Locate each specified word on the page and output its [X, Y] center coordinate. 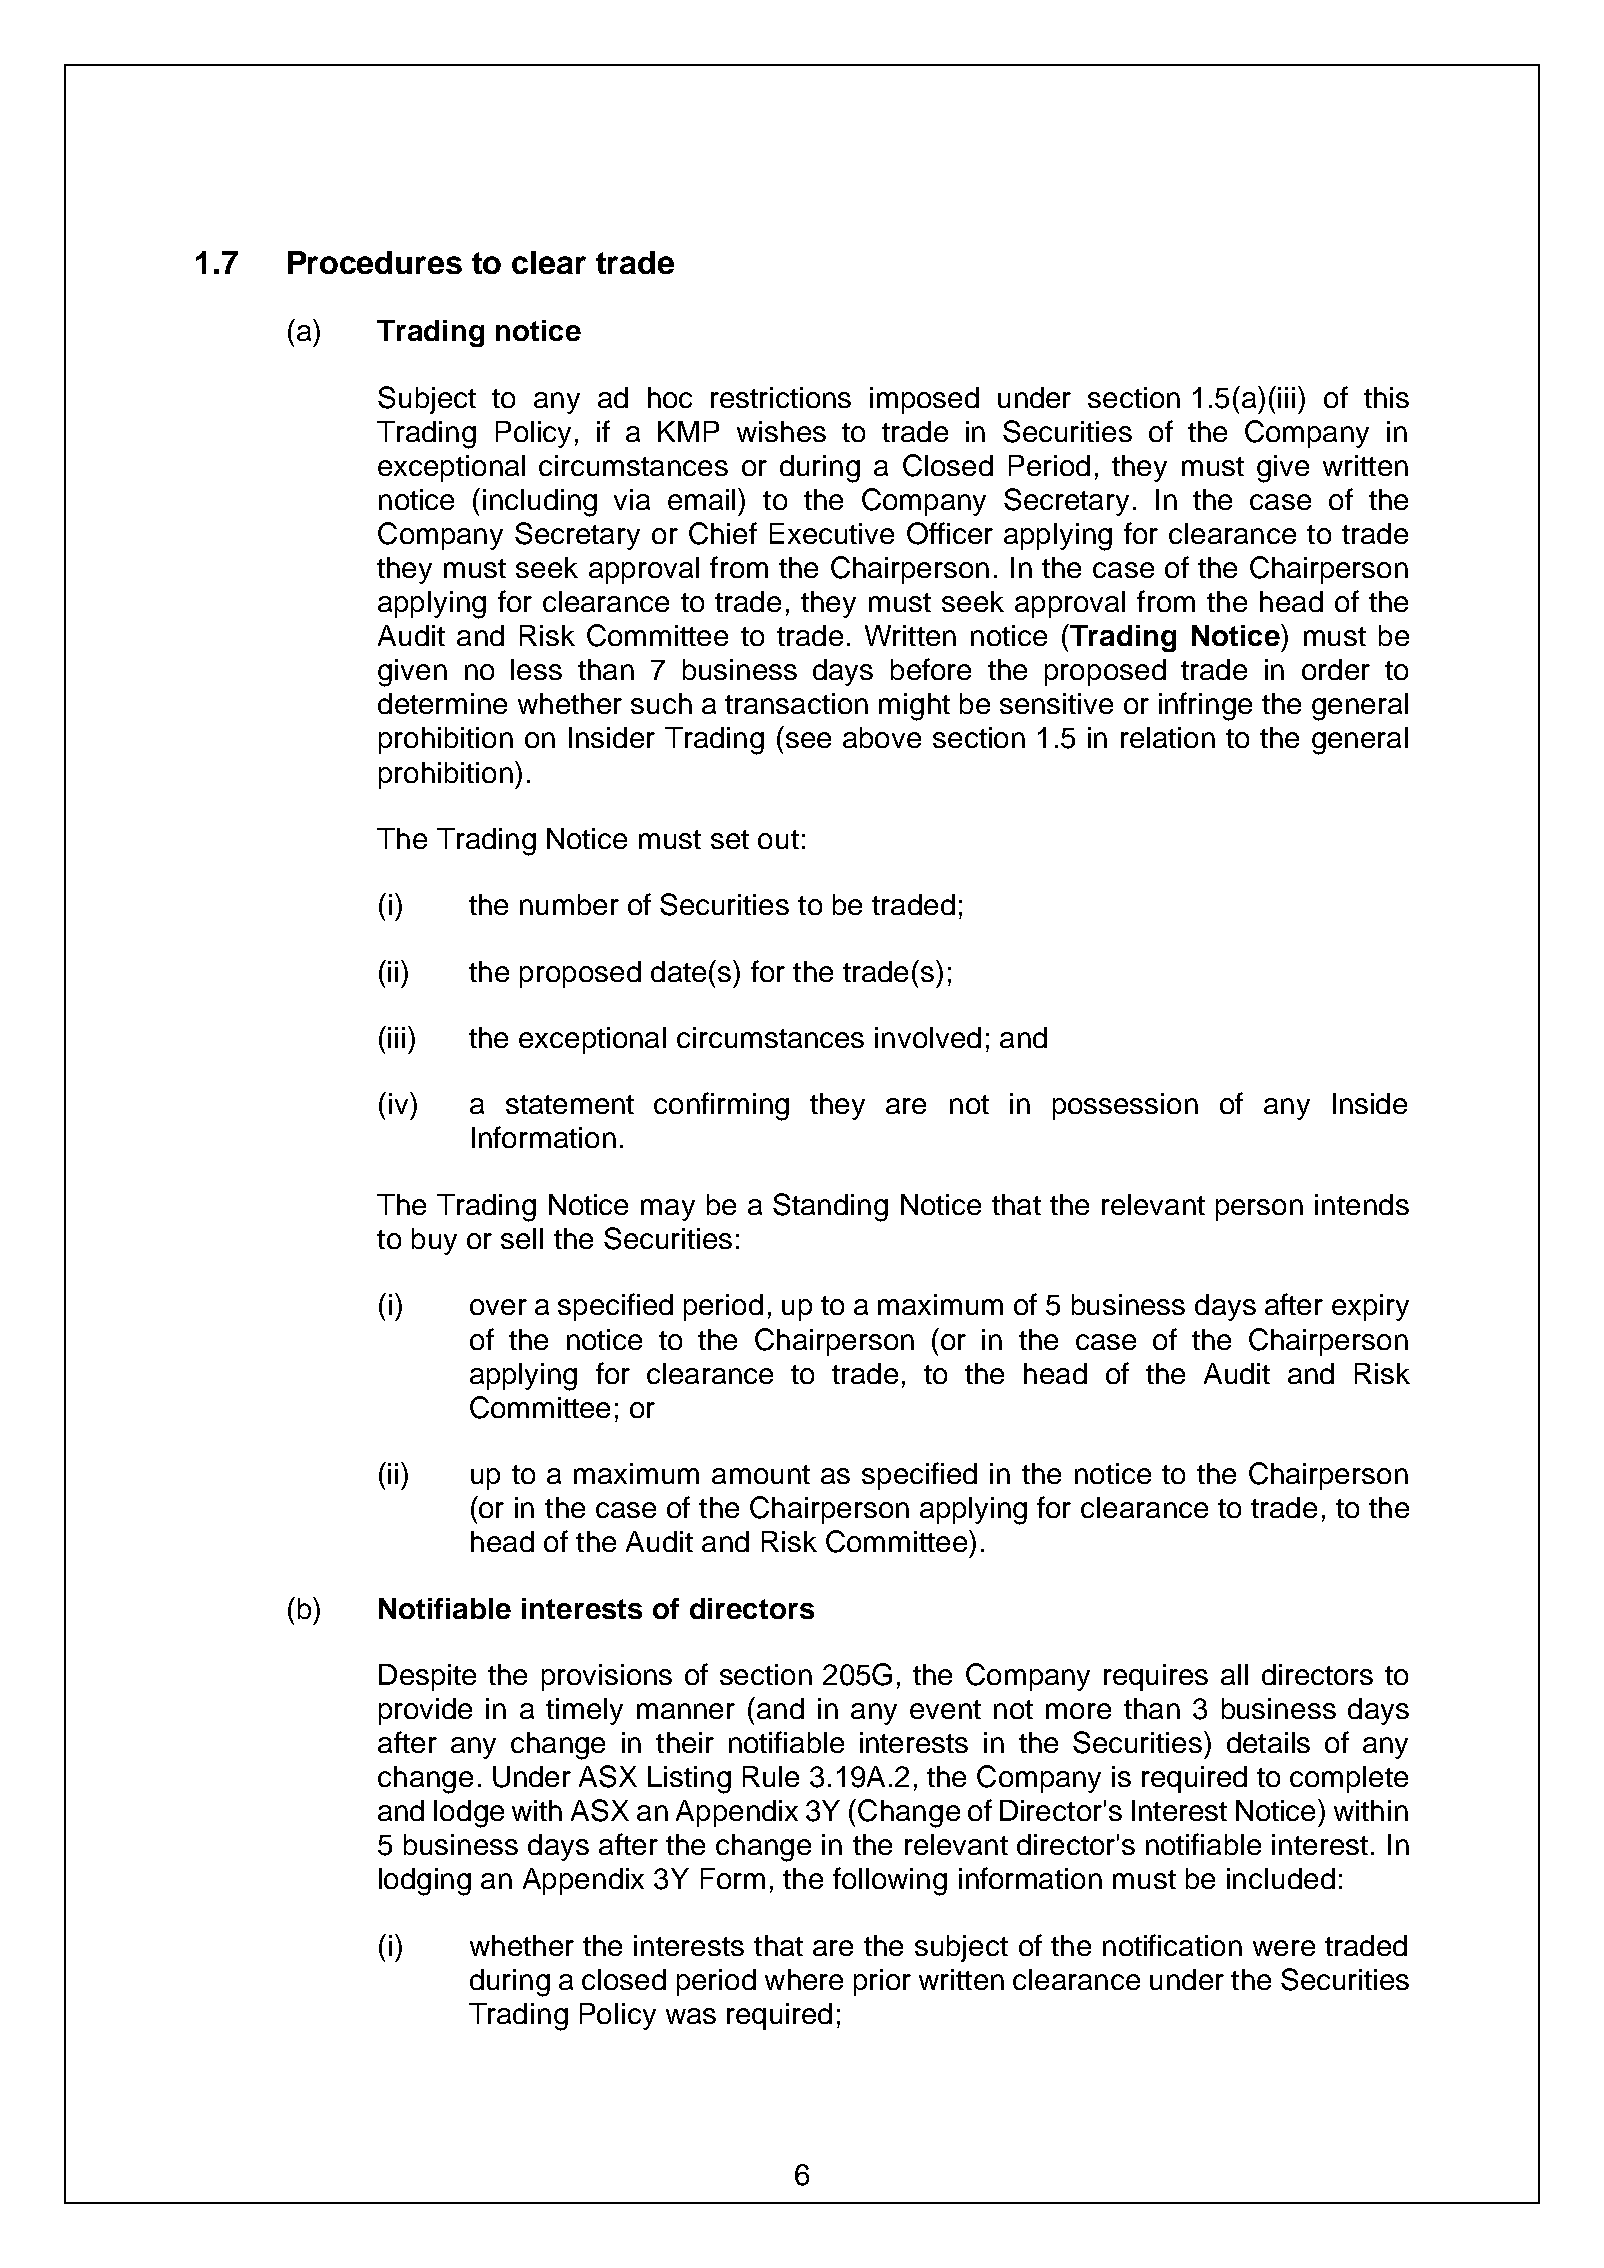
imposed [924, 400]
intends [1362, 1204]
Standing [830, 1207]
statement [570, 1104]
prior [882, 1982]
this [1386, 397]
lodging [425, 1882]
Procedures [375, 262]
